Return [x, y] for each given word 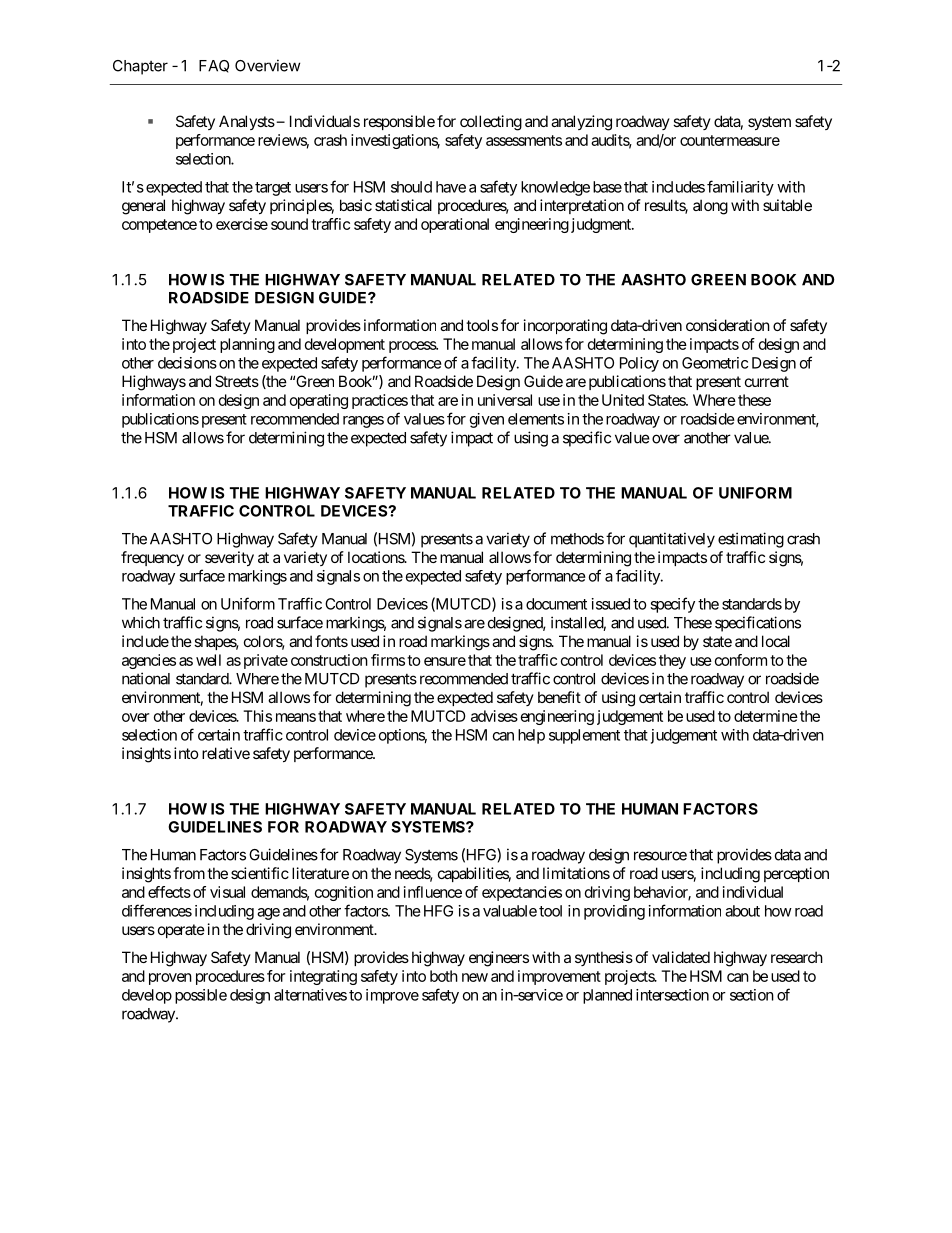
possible [201, 996]
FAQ [214, 66]
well [208, 660]
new [475, 977]
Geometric [715, 363]
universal [505, 400]
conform [741, 660]
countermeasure [730, 140]
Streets [237, 381]
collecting [491, 123]
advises [494, 716]
